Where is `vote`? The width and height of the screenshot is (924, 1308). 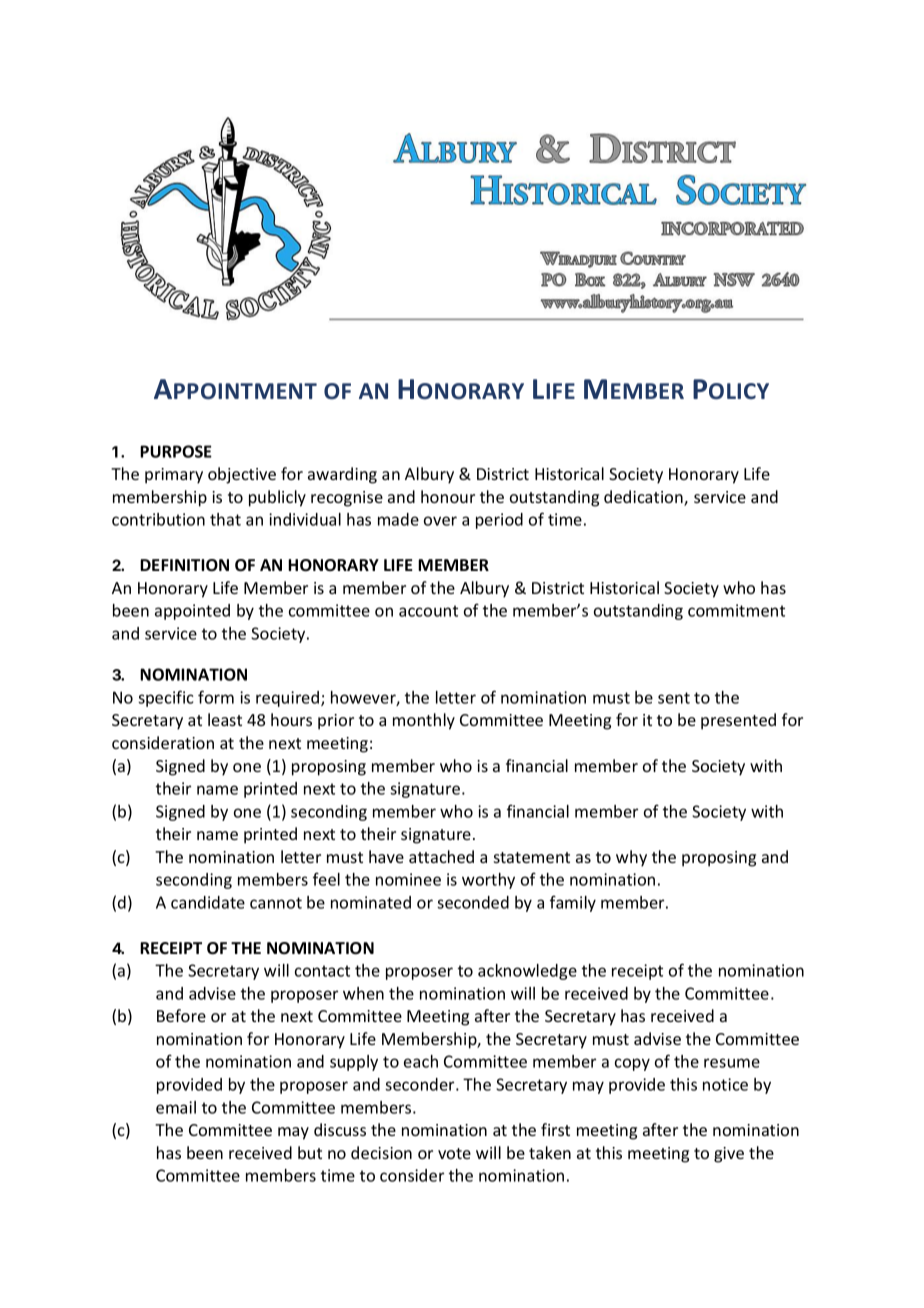 vote is located at coordinates (454, 1153).
